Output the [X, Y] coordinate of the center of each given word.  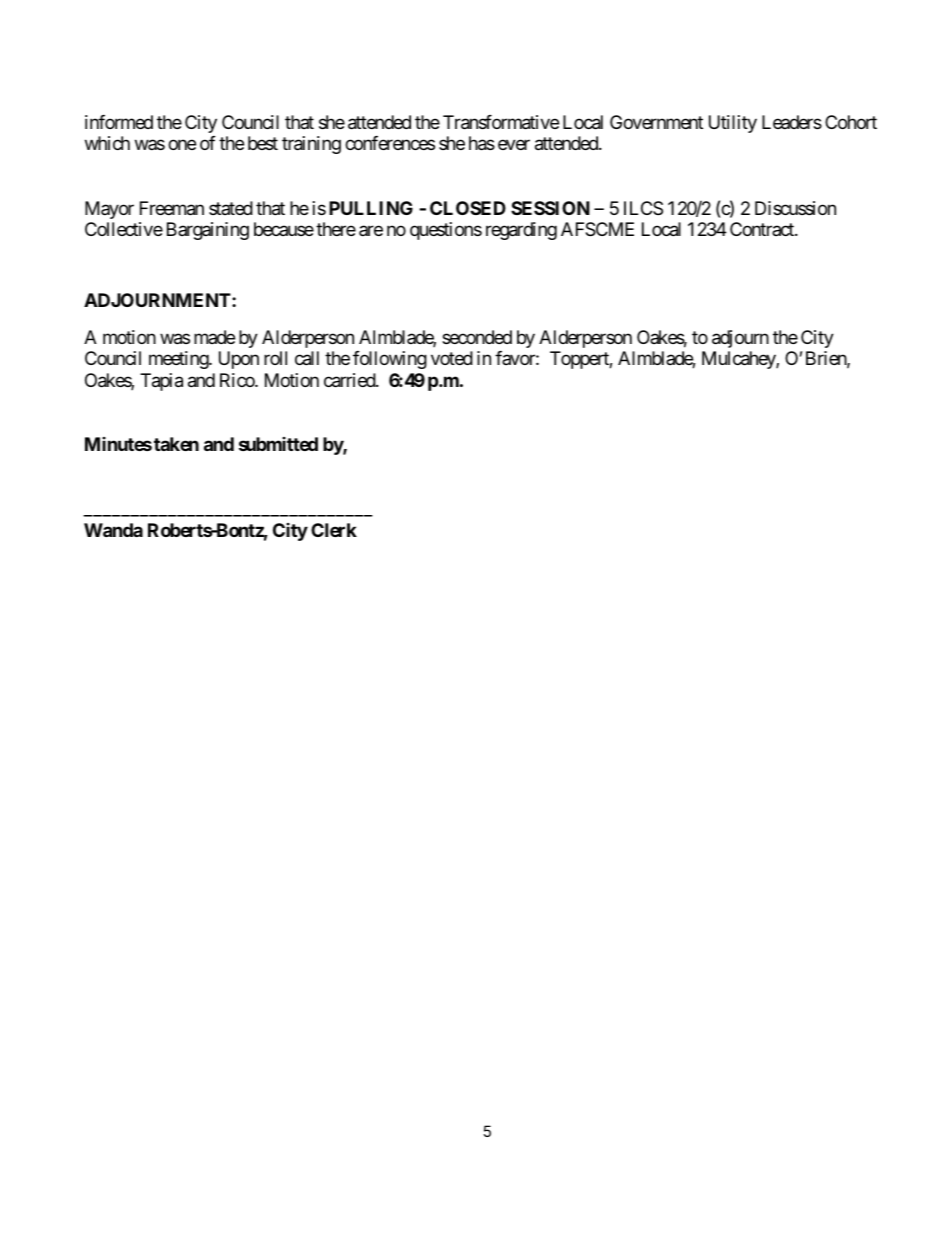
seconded [477, 337]
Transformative [501, 122]
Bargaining [208, 231]
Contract [763, 229]
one [182, 145]
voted [452, 358]
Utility [733, 124]
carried [350, 380]
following [390, 360]
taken [176, 444]
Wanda [113, 530]
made [214, 337]
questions [446, 231]
